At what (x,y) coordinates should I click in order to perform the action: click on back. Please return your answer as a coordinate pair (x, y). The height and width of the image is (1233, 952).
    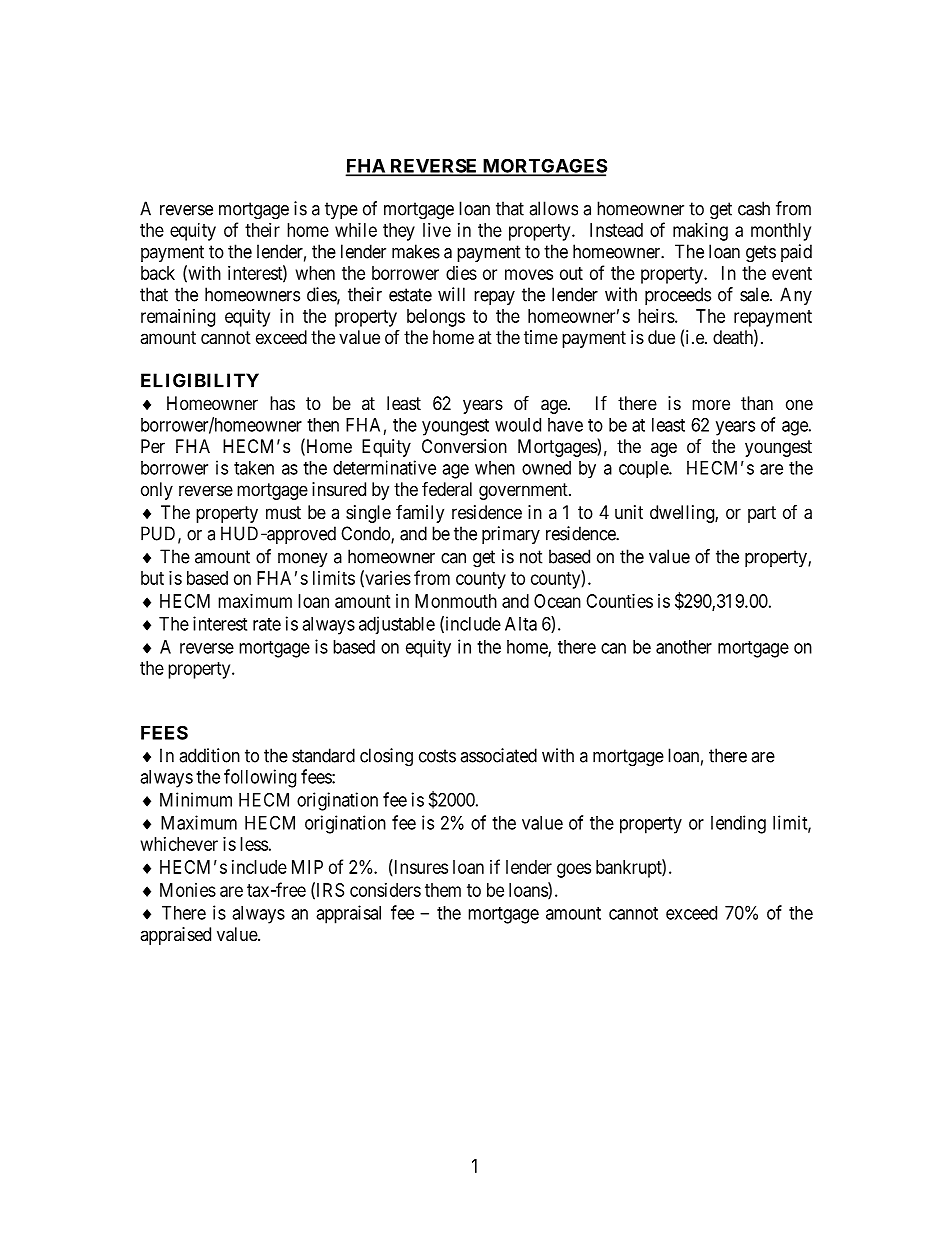
    Looking at the image, I should click on (158, 273).
